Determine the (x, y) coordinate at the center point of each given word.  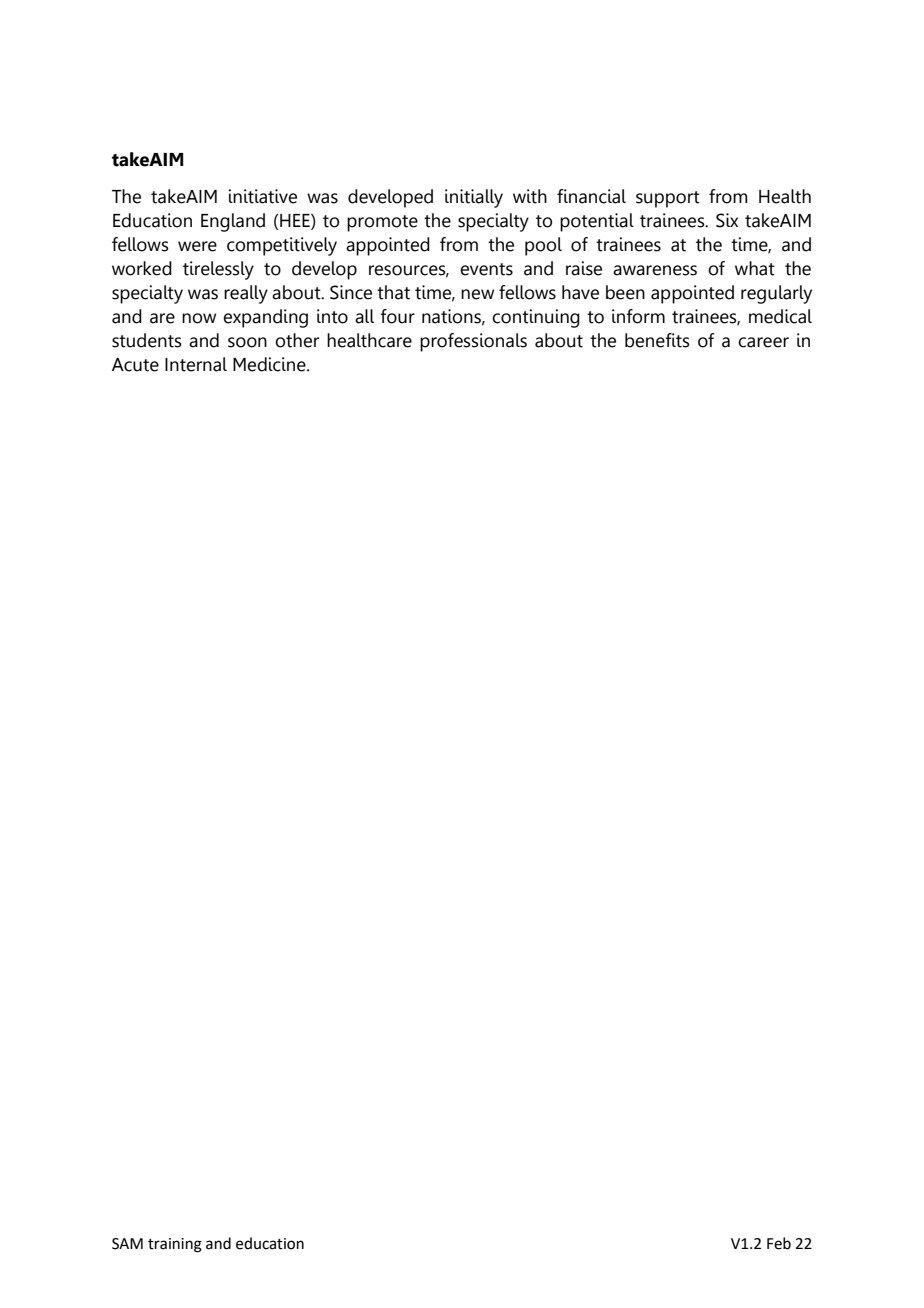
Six (727, 220)
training (175, 1245)
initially (474, 198)
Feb (779, 1243)
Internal (196, 364)
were (197, 246)
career (763, 342)
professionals (473, 342)
